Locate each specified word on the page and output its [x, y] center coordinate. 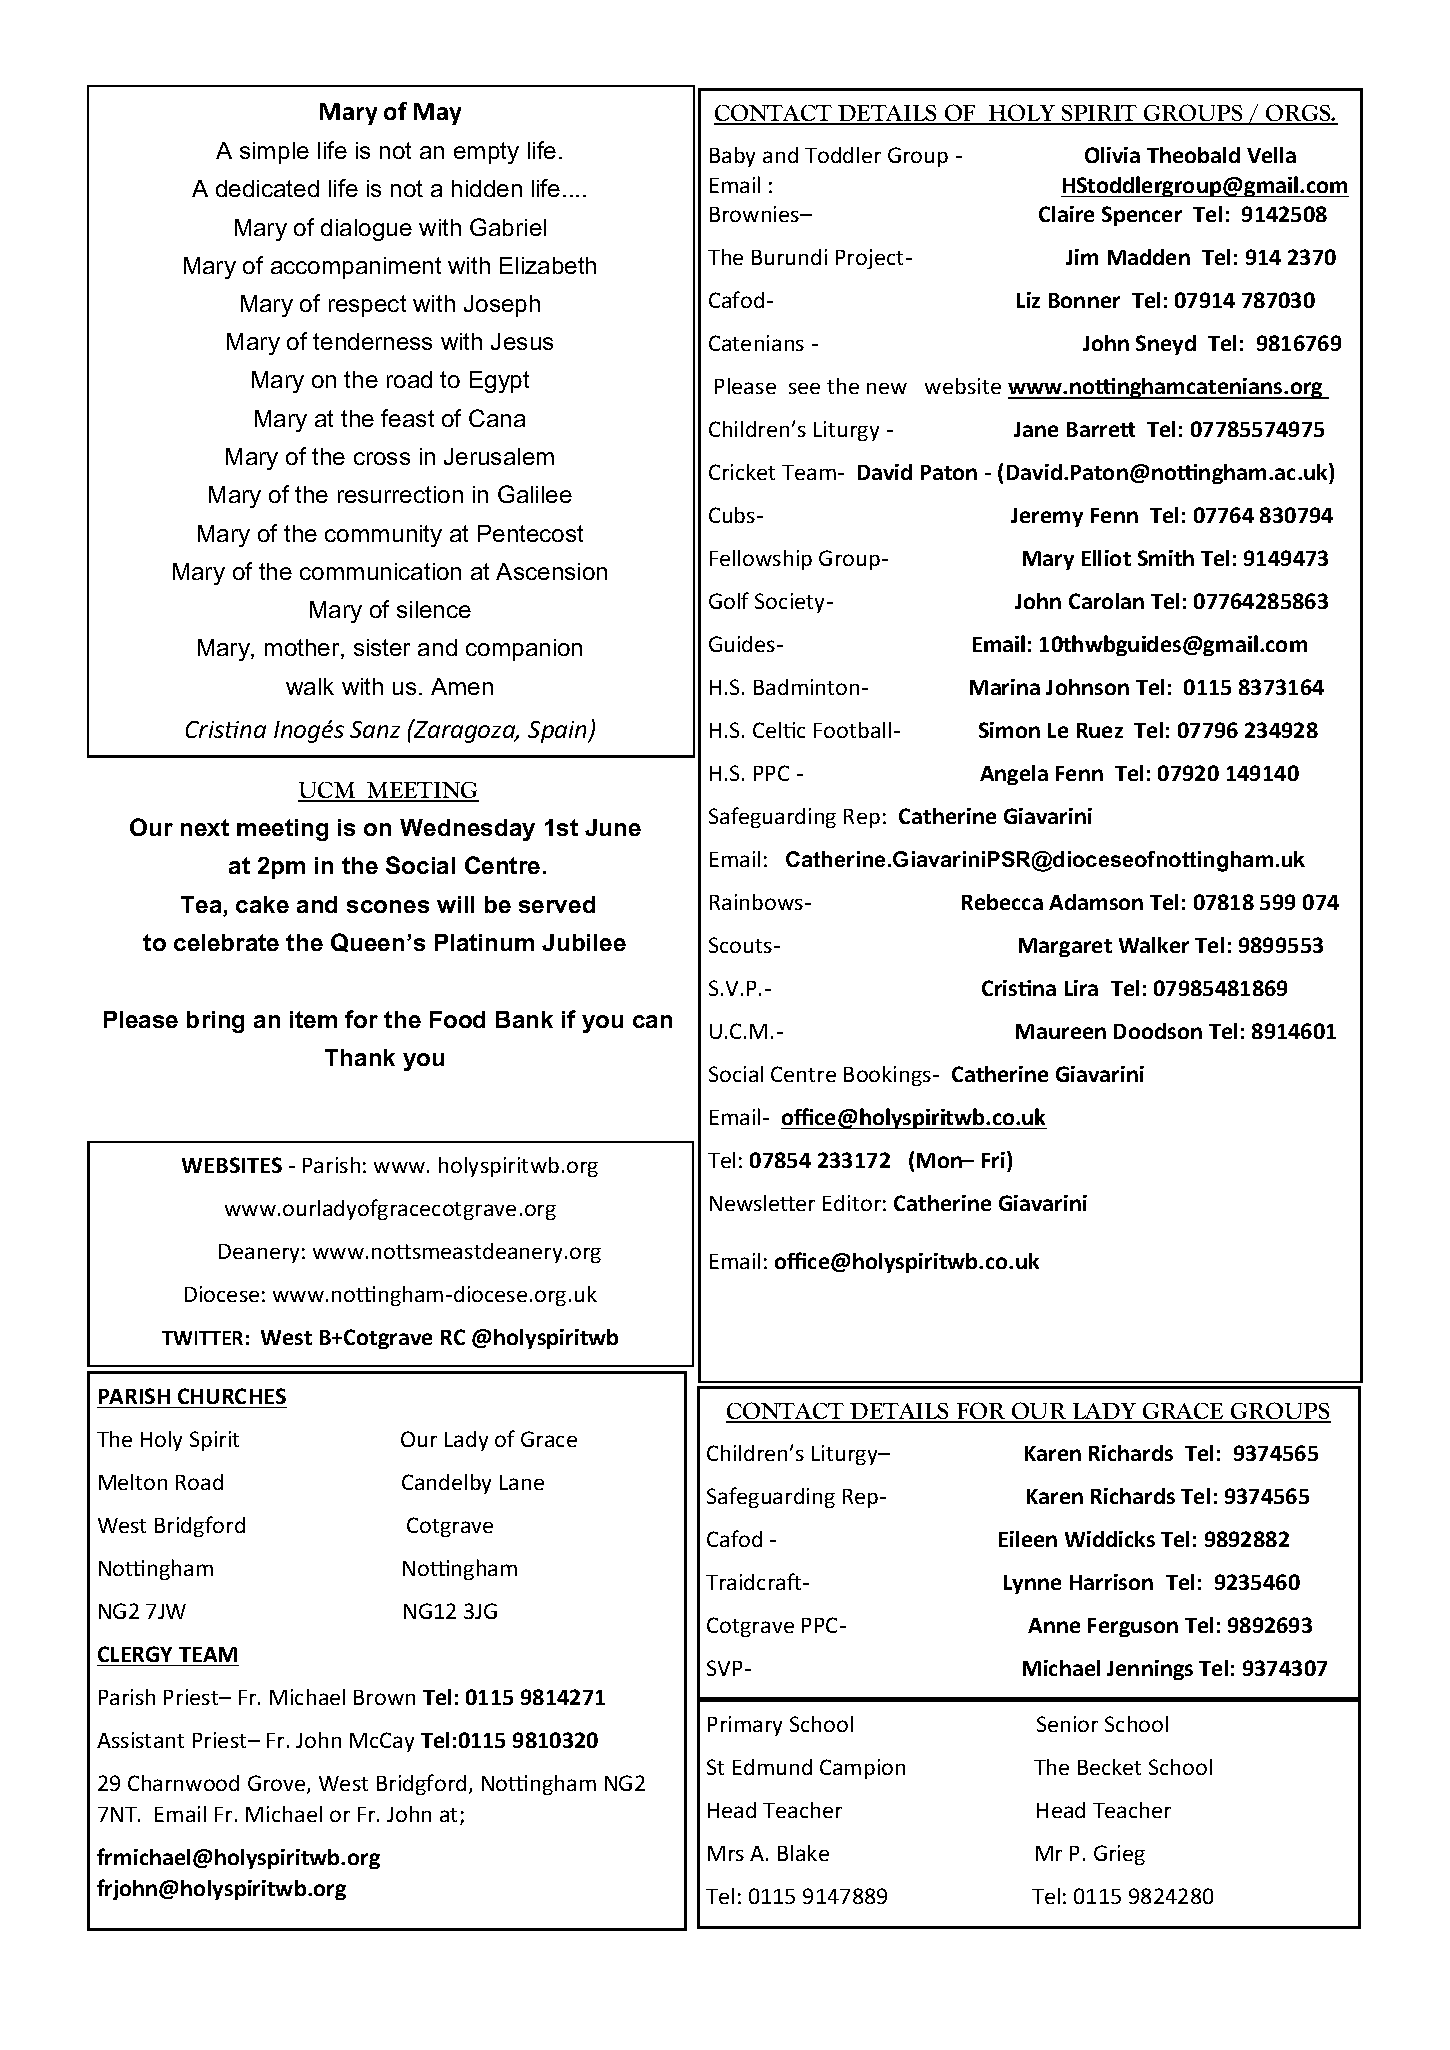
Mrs [726, 1853]
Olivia [1112, 155]
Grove [278, 1784]
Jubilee [584, 942]
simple [274, 153]
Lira [1081, 988]
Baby [732, 157]
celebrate [226, 942]
